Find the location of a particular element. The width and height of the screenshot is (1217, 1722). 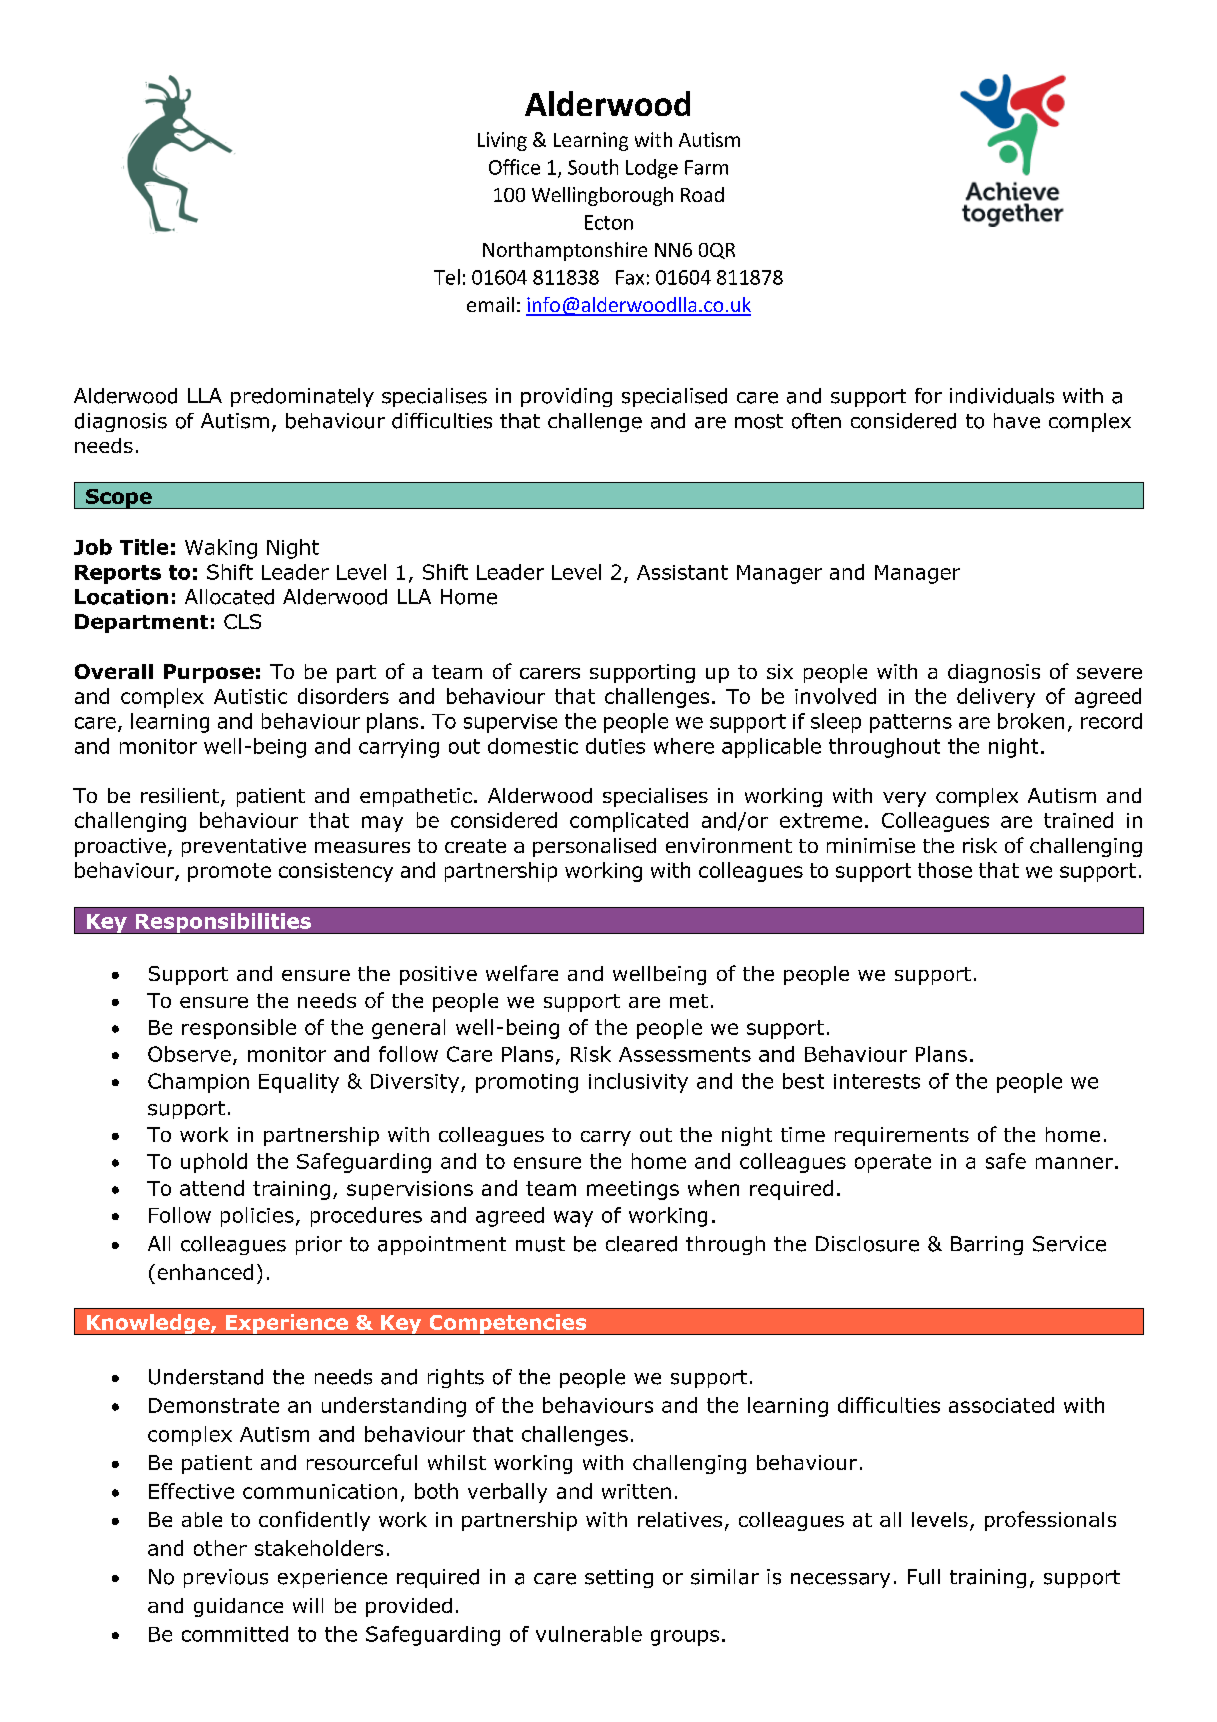

setting is located at coordinates (619, 1578).
